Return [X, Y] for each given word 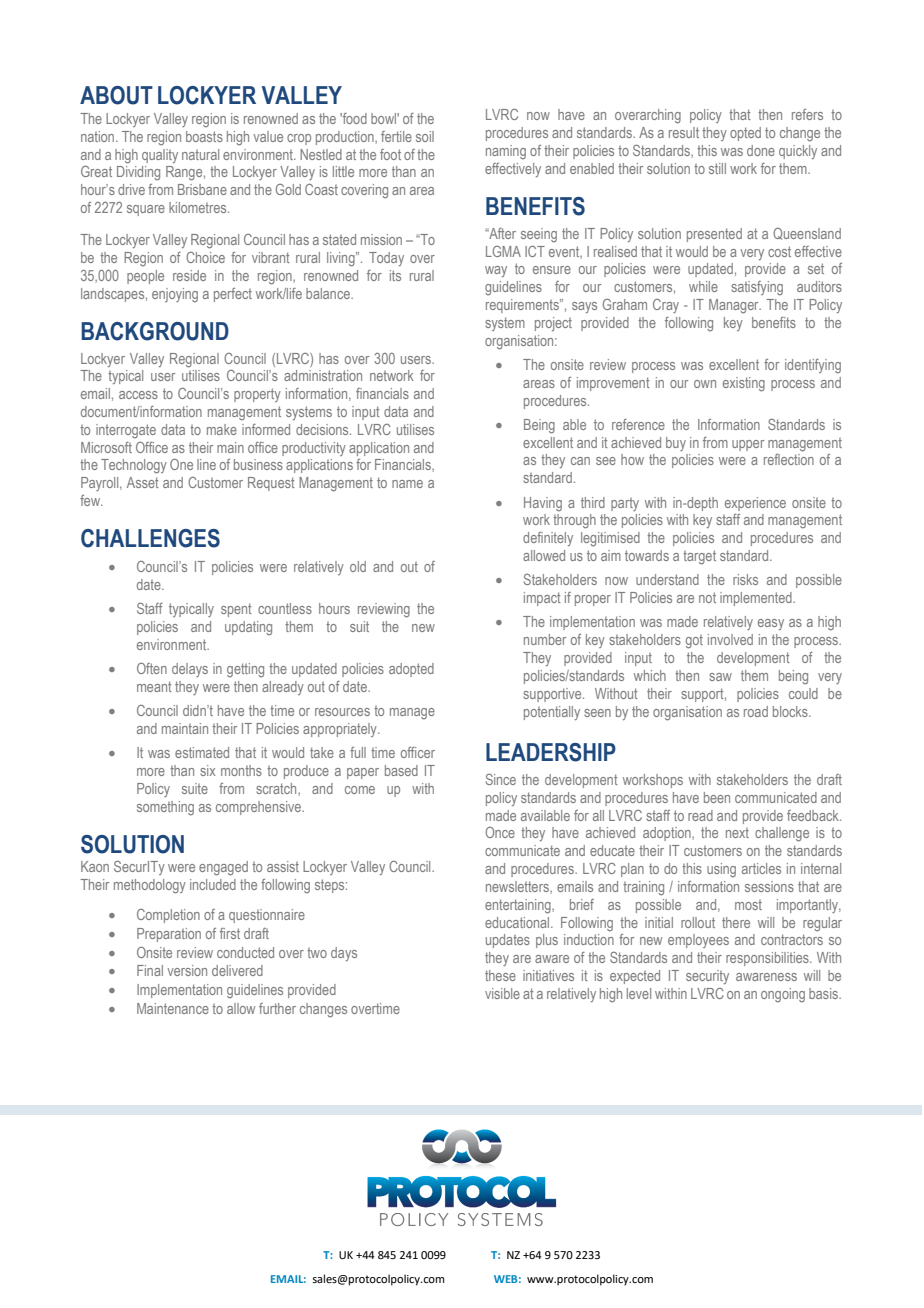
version [187, 970]
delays [190, 670]
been [717, 797]
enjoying [175, 295]
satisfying [757, 288]
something [165, 808]
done [761, 150]
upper [748, 445]
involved [730, 639]
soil [425, 136]
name [407, 484]
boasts [204, 136]
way [496, 271]
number [545, 639]
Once [500, 832]
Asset [143, 482]
